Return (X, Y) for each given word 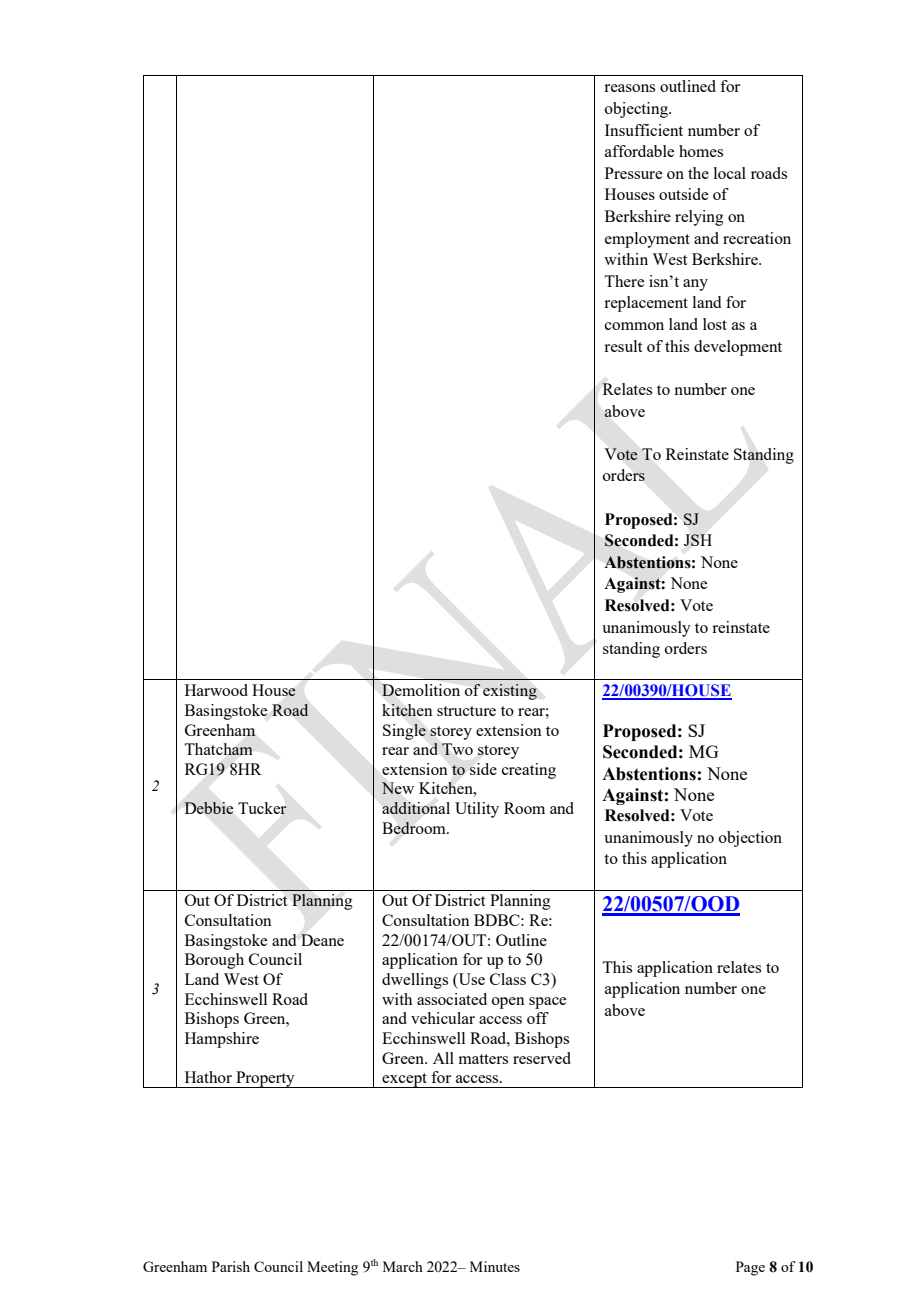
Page (750, 1268)
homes (701, 151)
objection (750, 839)
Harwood (216, 690)
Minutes (495, 1266)
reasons (629, 88)
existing (510, 692)
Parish (231, 1266)
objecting (637, 110)
